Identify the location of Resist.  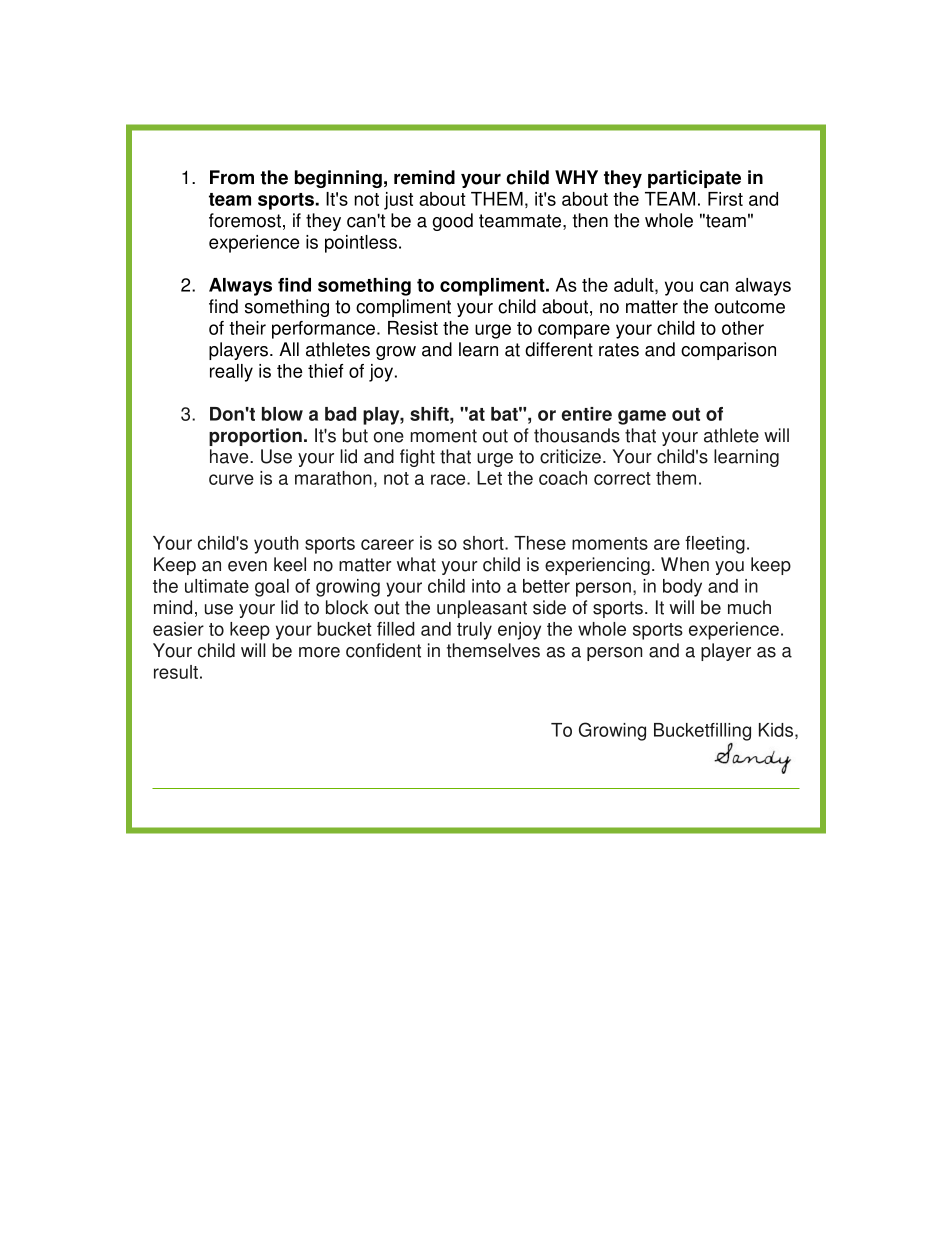
(413, 328).
